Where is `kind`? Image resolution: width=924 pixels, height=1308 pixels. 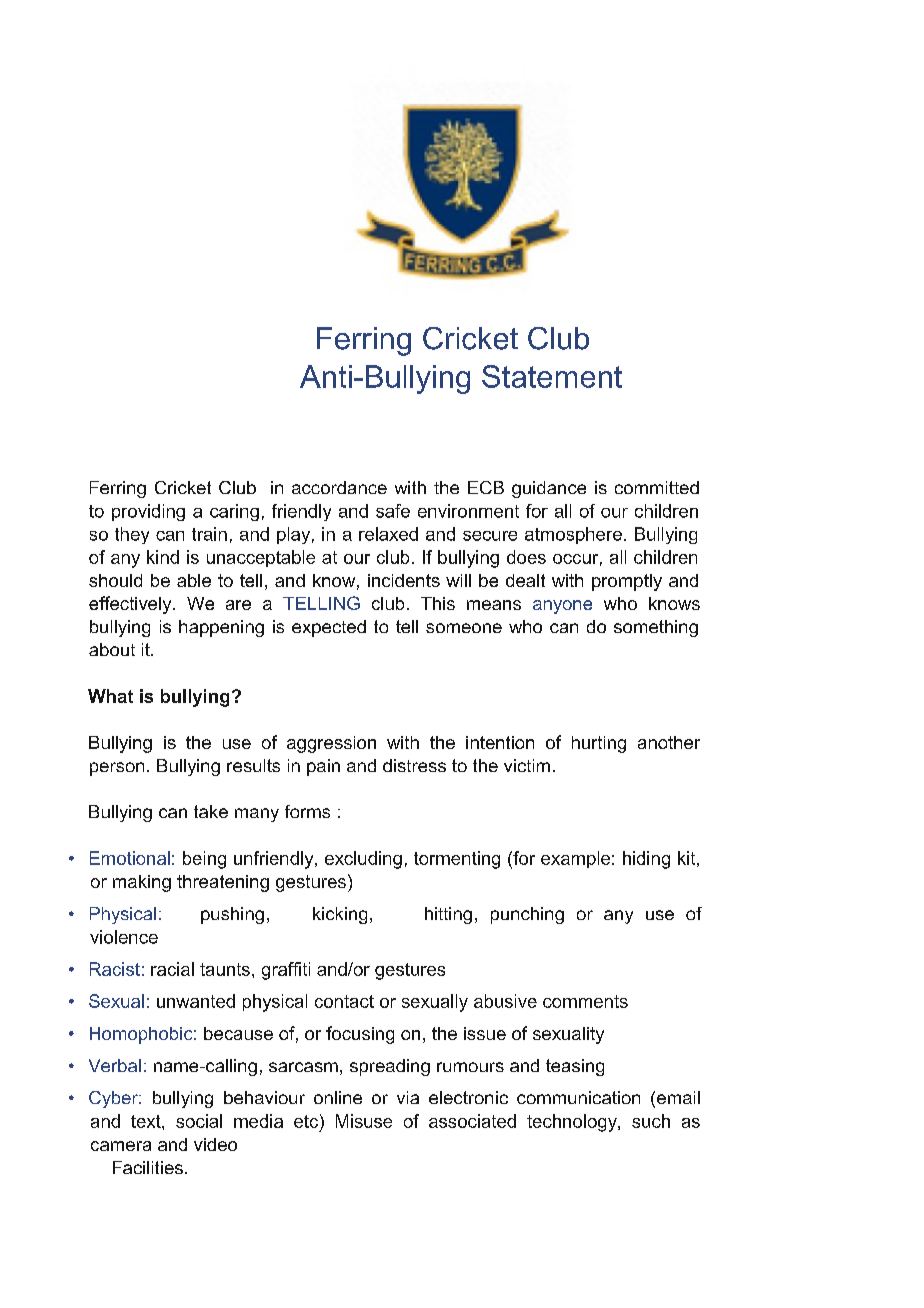
kind is located at coordinates (163, 557).
